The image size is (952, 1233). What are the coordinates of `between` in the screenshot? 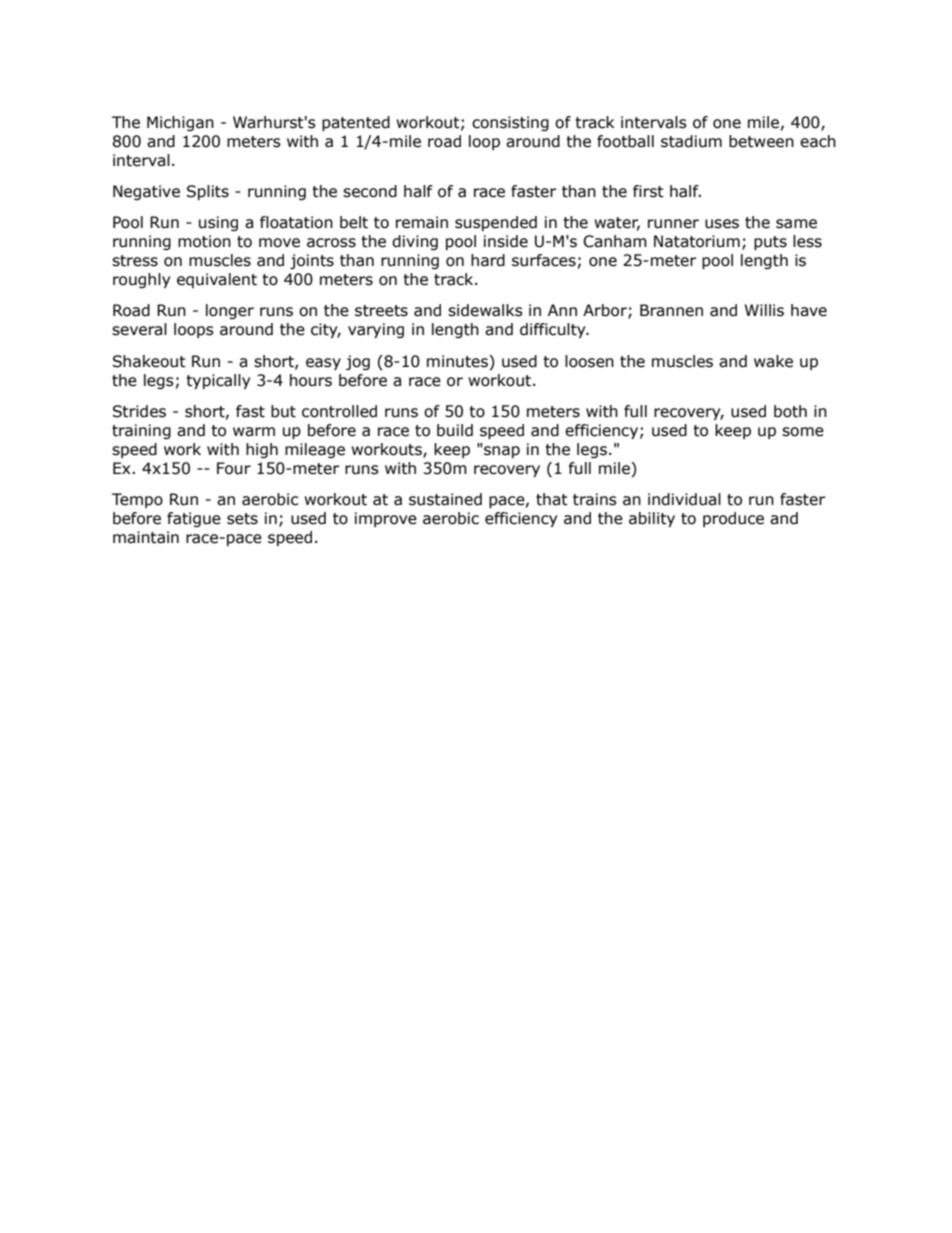 It's located at (761, 141).
